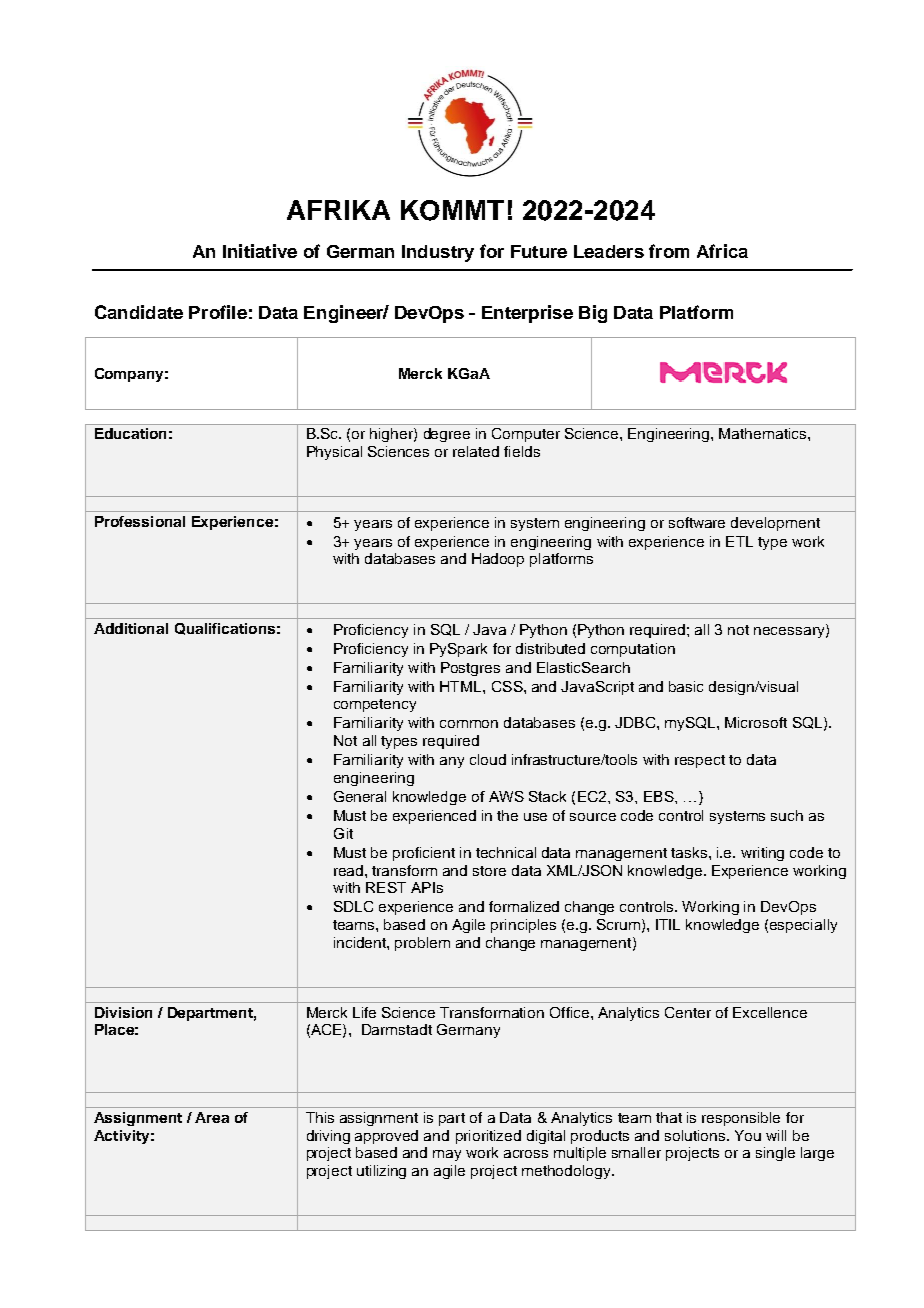 This page has width=924, height=1308. Describe the element at coordinates (748, 1135) in the page. I see `You` at that location.
